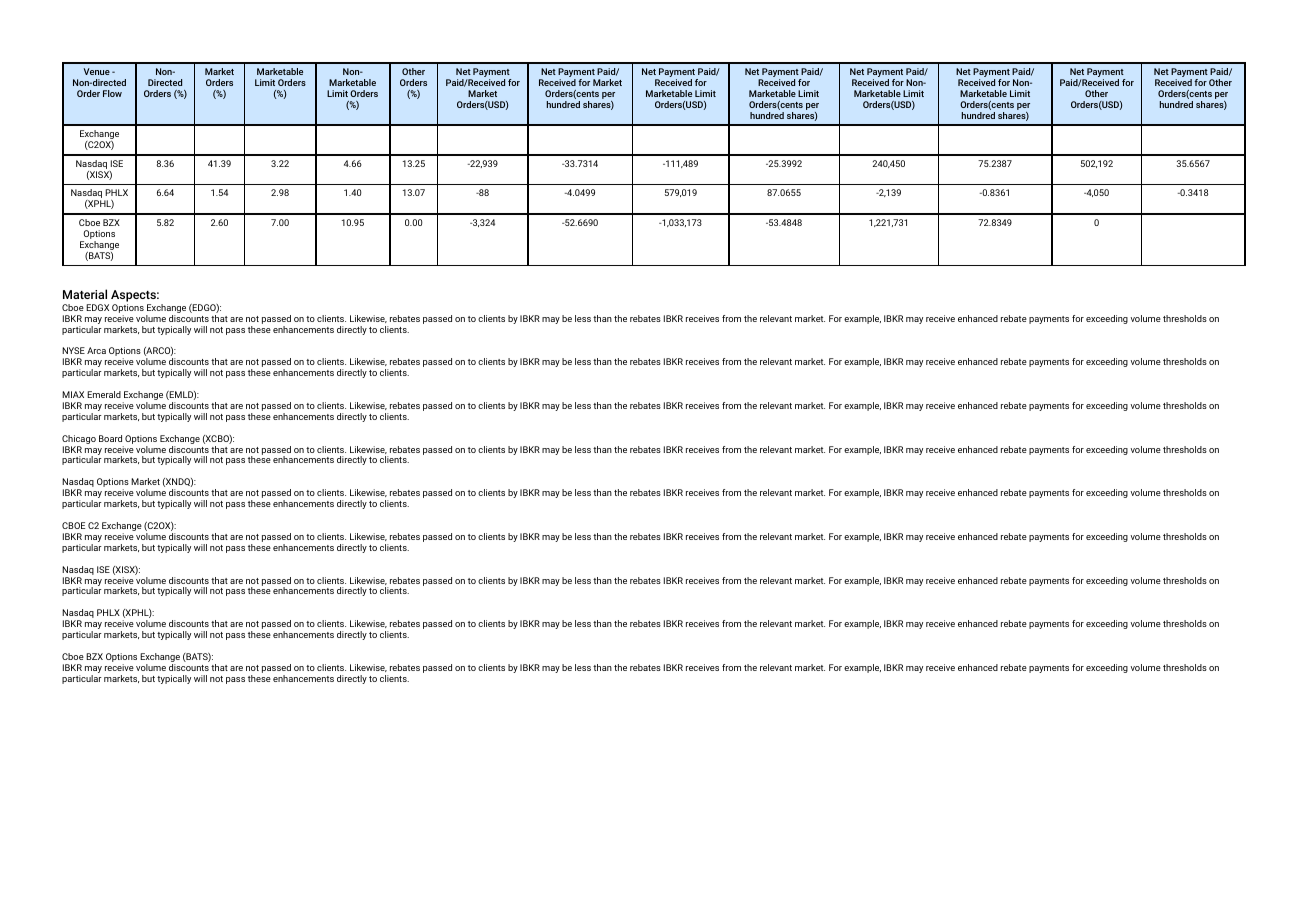 This screenshot has height=924, width=1308. Describe the element at coordinates (110, 438) in the screenshot. I see `Board` at that location.
